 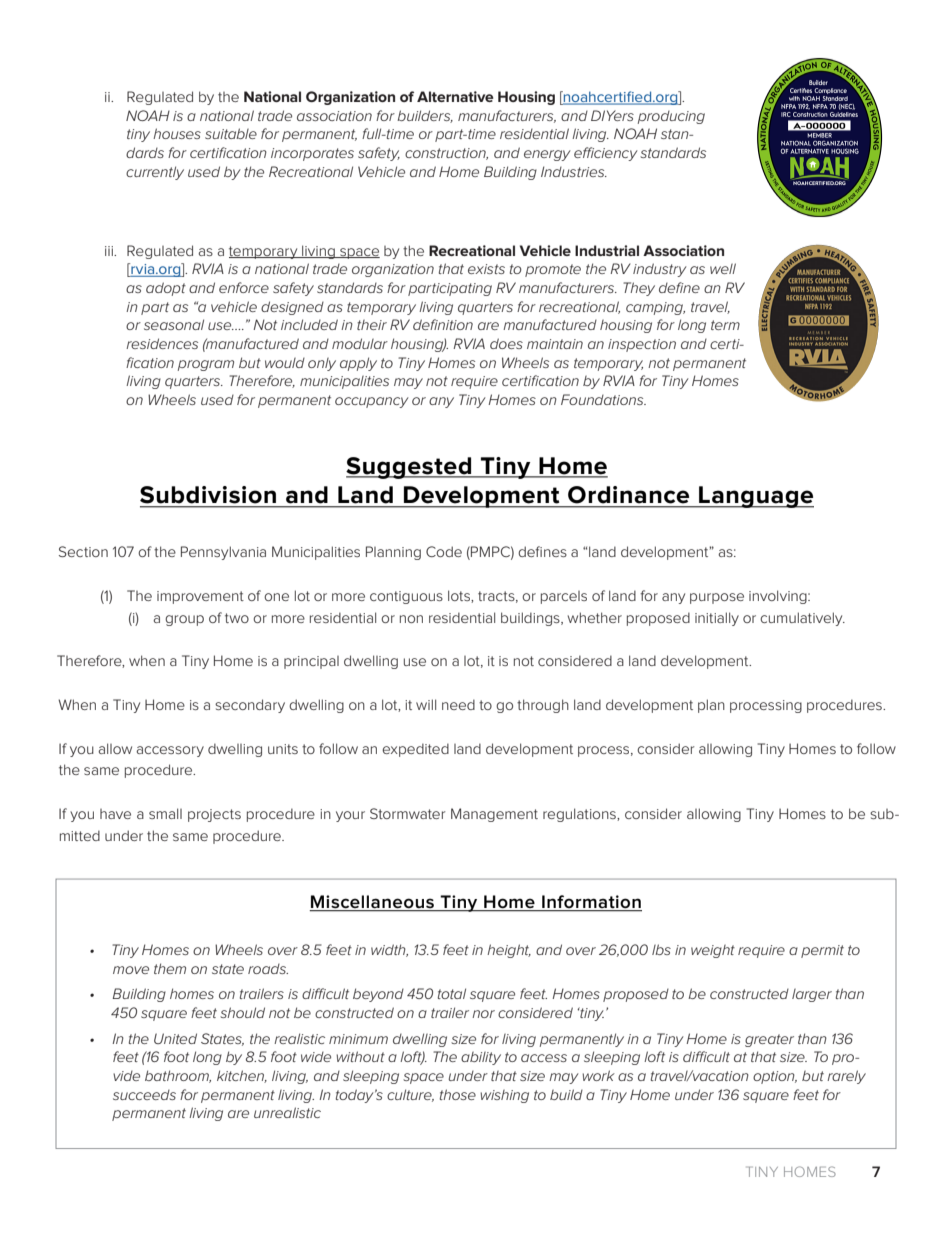 I want to click on residences, so click(x=162, y=343).
